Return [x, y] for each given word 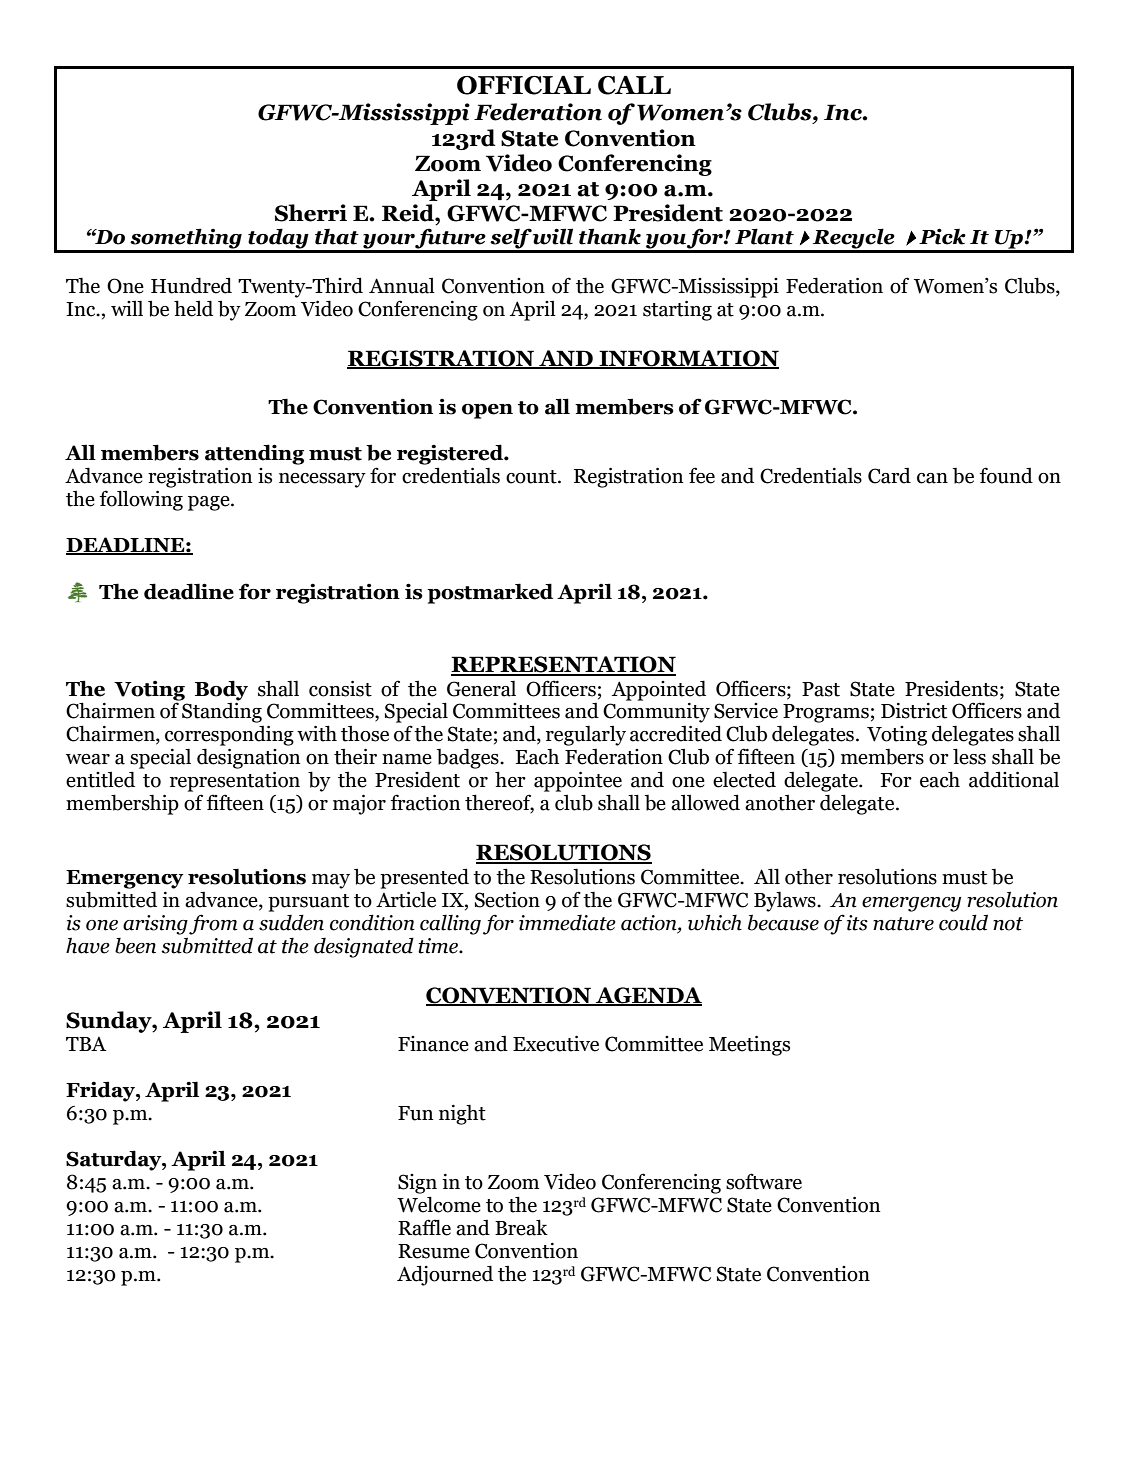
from [213, 924]
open [487, 411]
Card [889, 476]
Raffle [424, 1227]
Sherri [311, 213]
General [481, 688]
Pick [942, 236]
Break [521, 1227]
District [914, 711]
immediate [567, 923]
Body [221, 690]
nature [903, 924]
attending [254, 454]
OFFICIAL [524, 85]
